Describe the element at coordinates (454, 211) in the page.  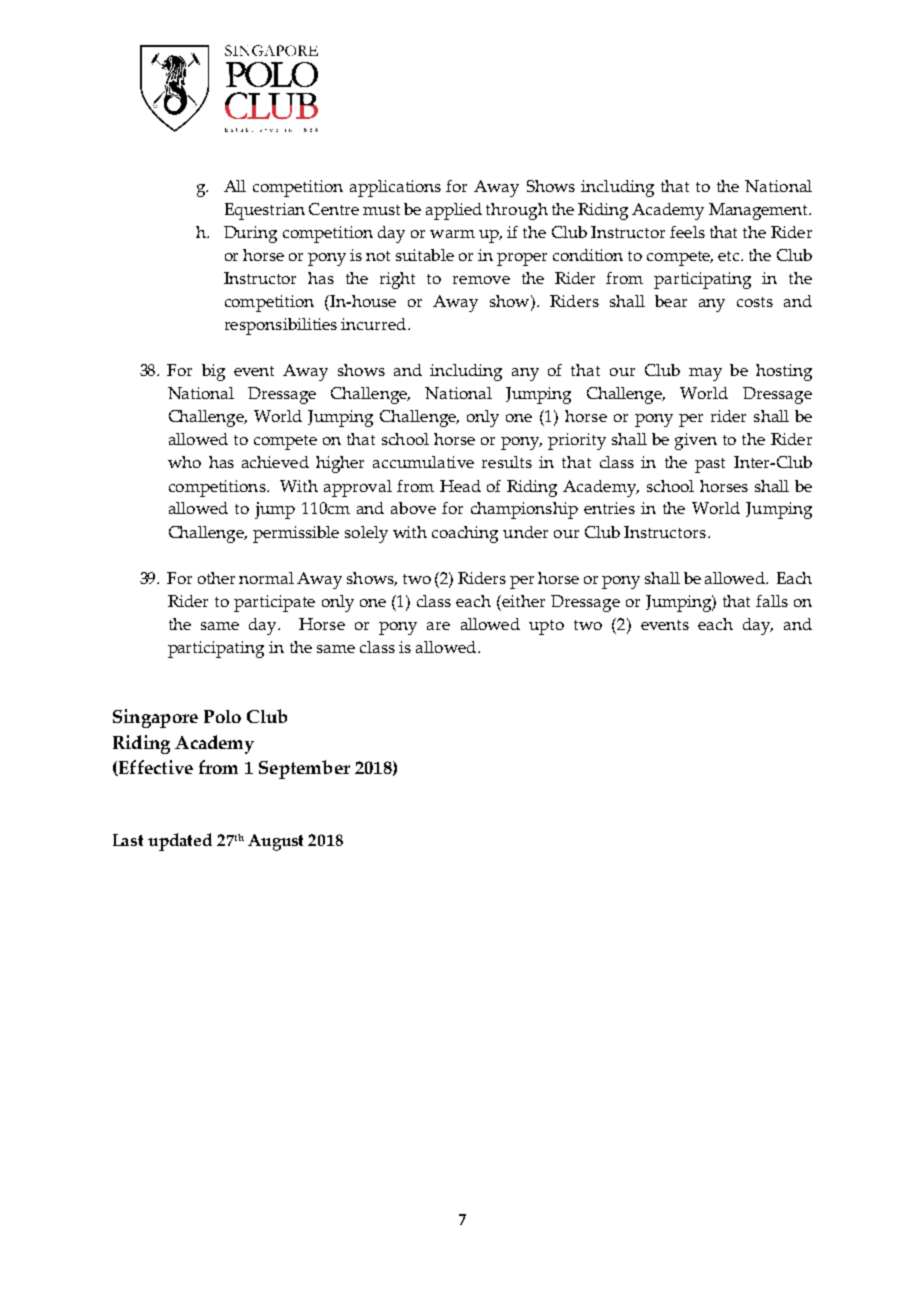
I see `applied` at that location.
